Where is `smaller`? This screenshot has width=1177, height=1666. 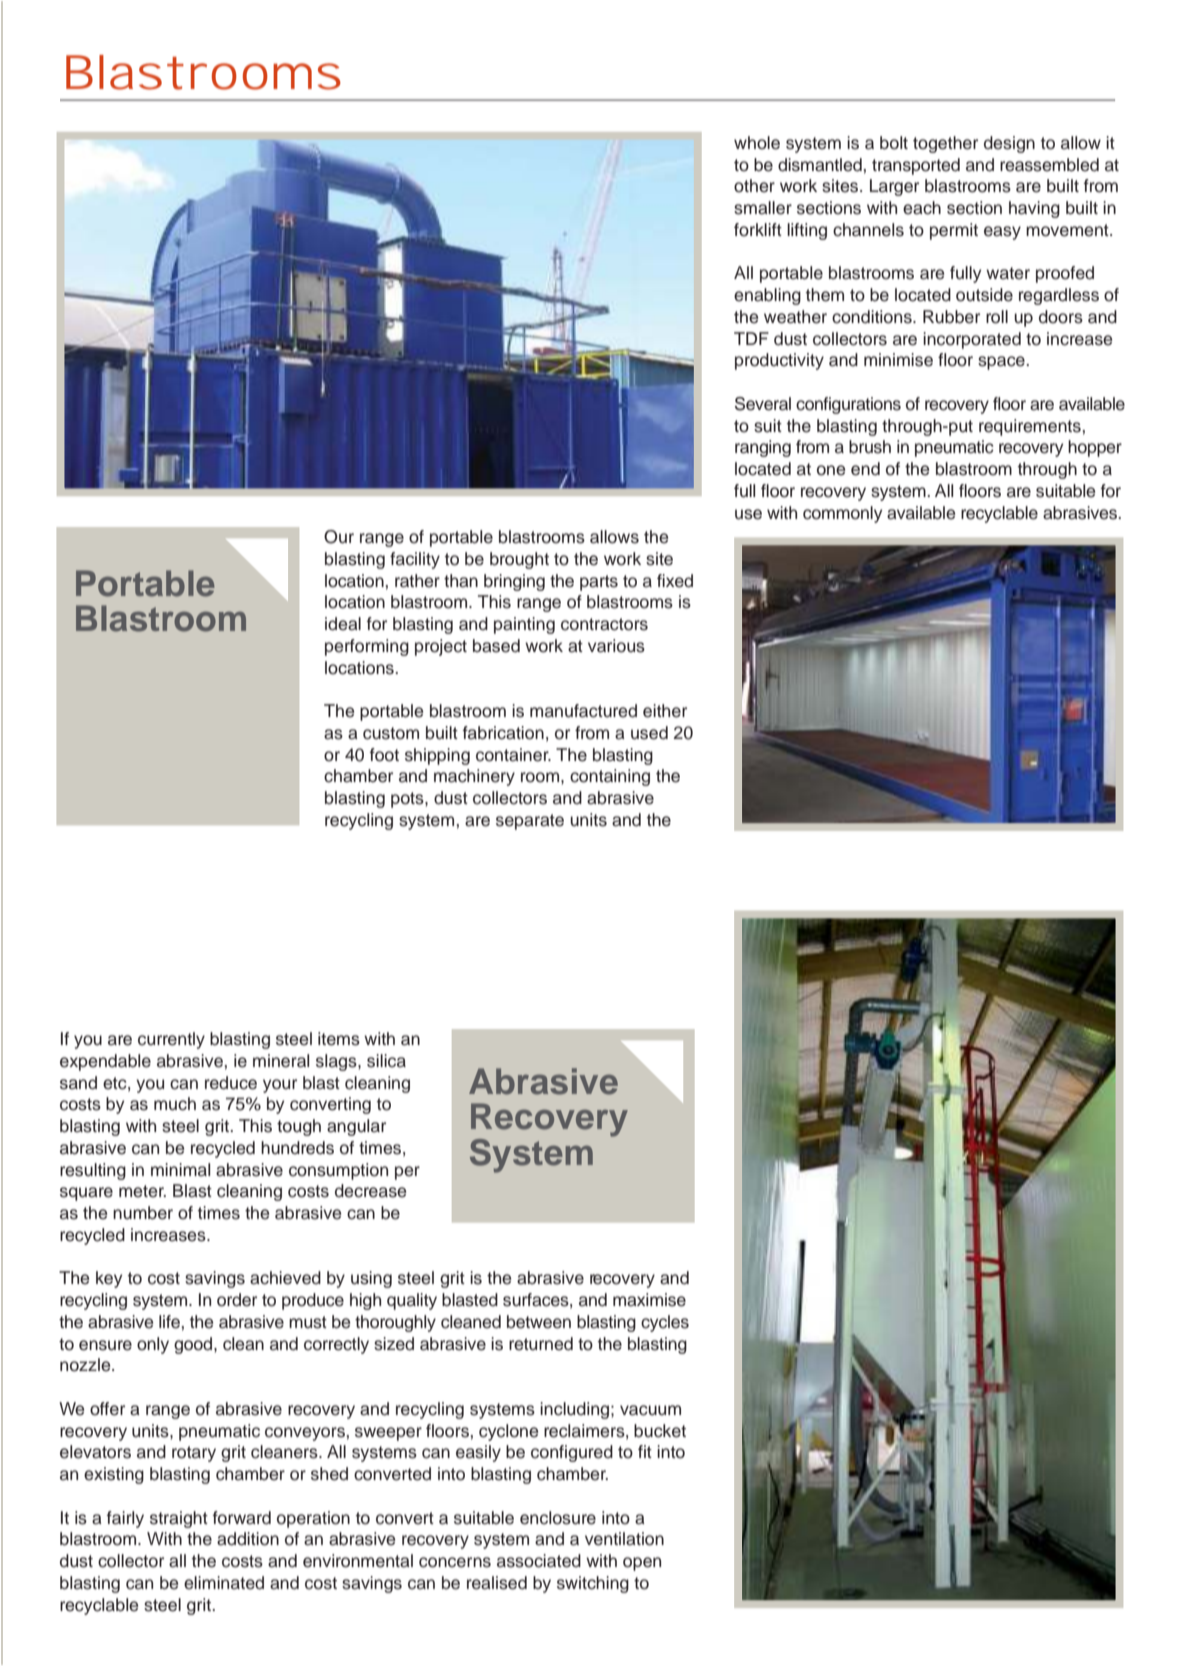
smaller is located at coordinates (763, 208).
